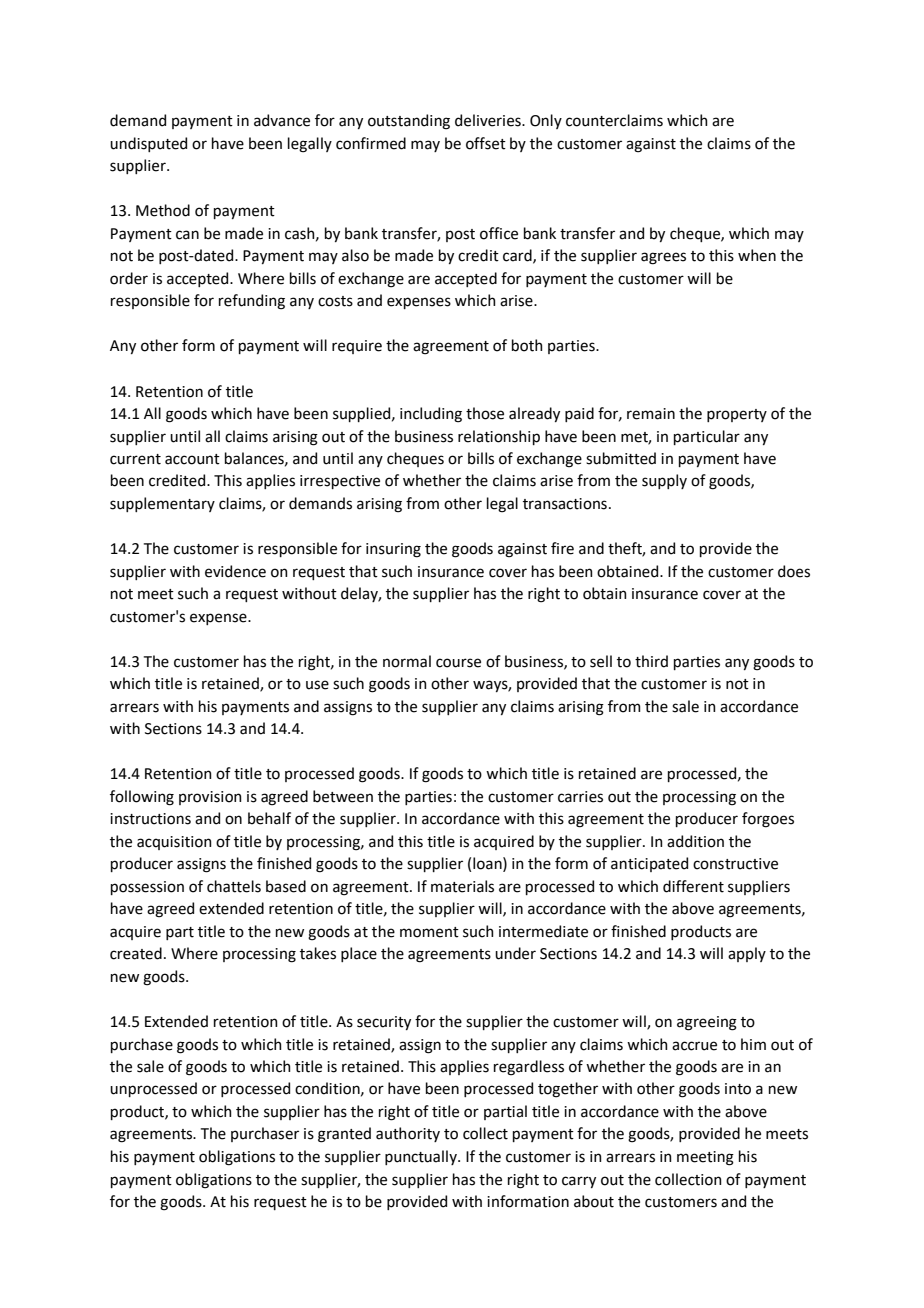  What do you see at coordinates (738, 1089) in the page?
I see `into` at bounding box center [738, 1089].
